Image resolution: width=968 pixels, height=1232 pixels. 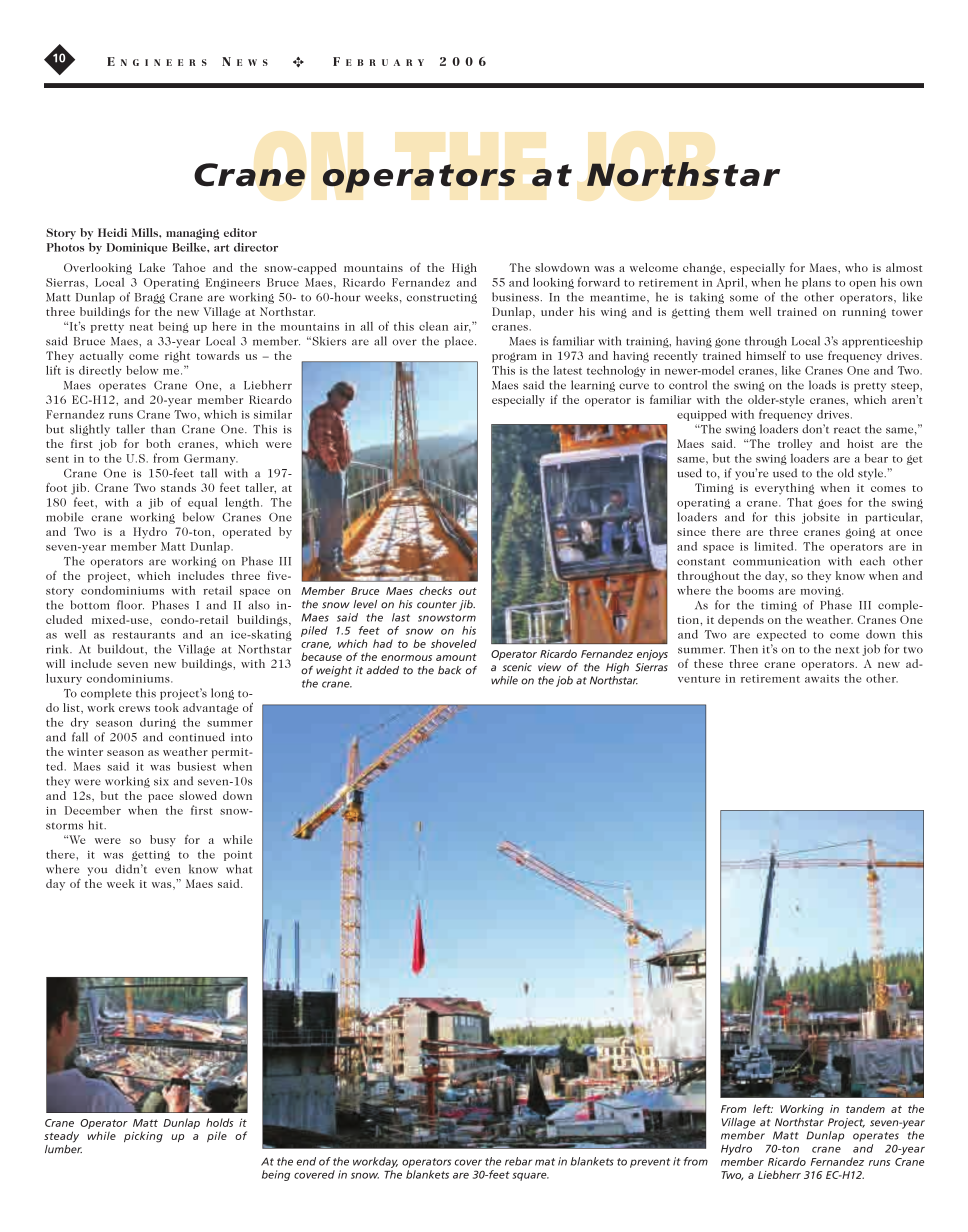 What do you see at coordinates (450, 670) in the screenshot?
I see `back` at bounding box center [450, 670].
